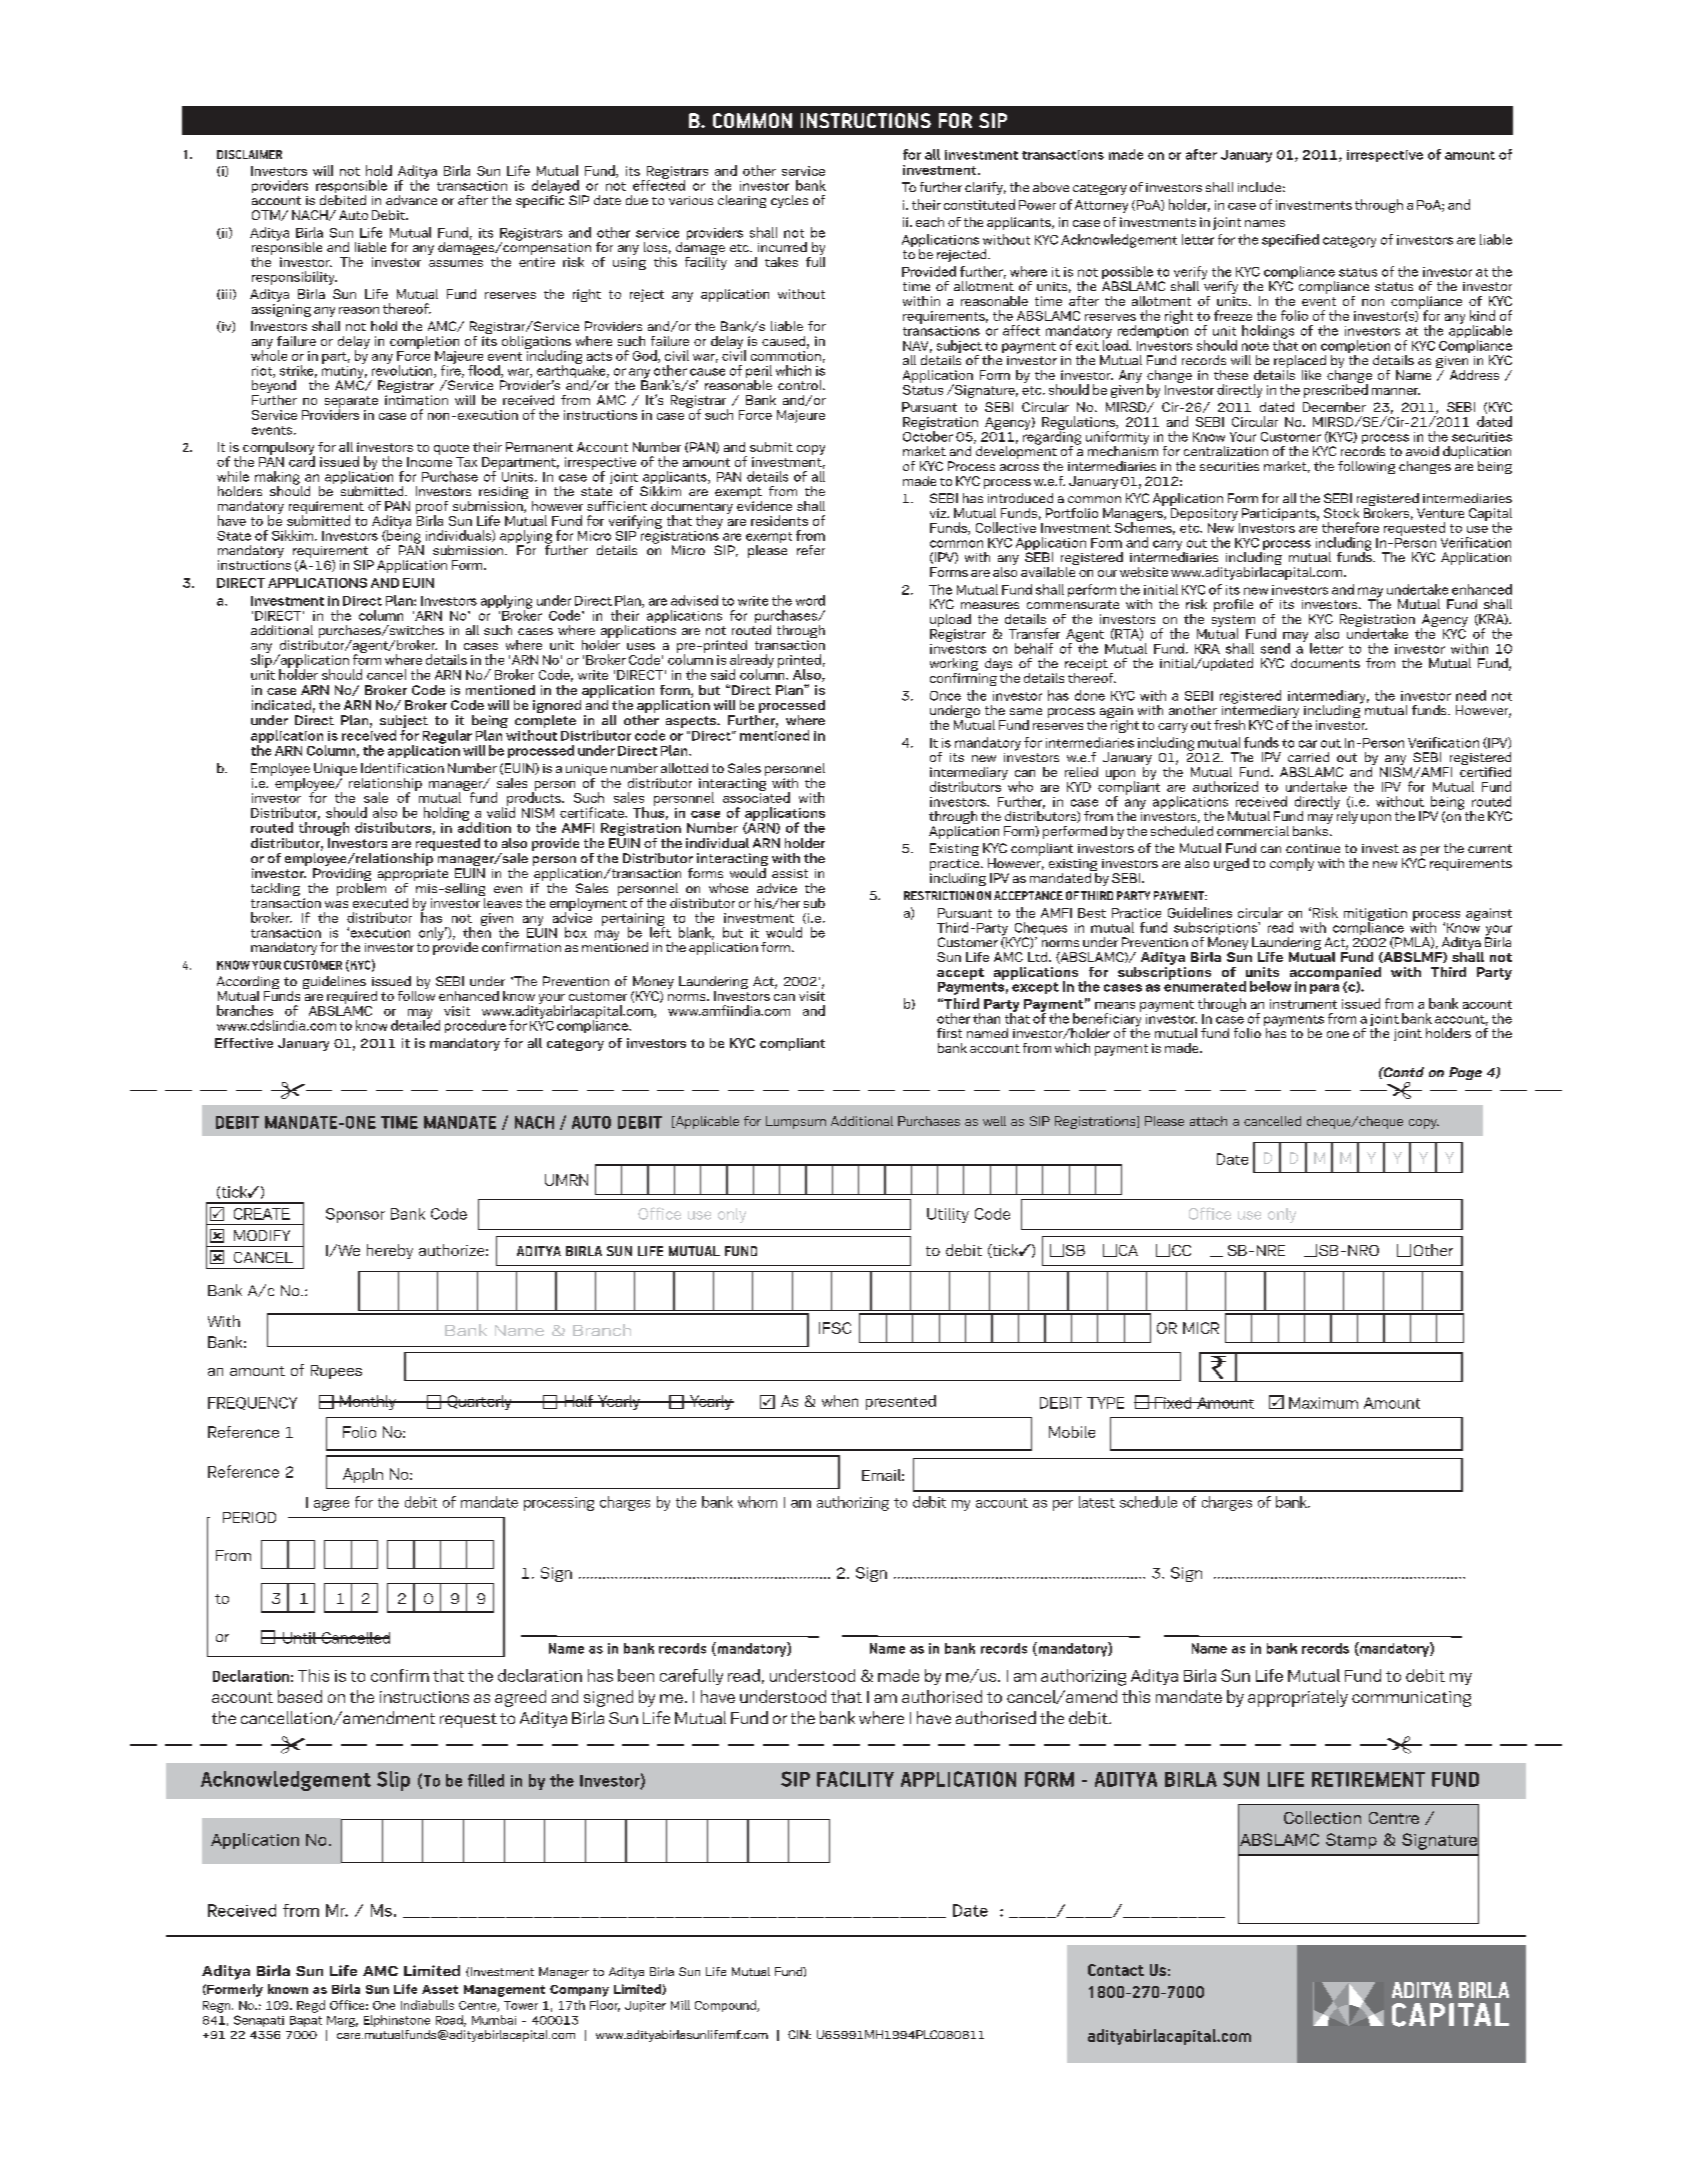 The height and width of the screenshot is (2173, 1692). What do you see at coordinates (1323, 1403) in the screenshot?
I see `Maximum` at bounding box center [1323, 1403].
